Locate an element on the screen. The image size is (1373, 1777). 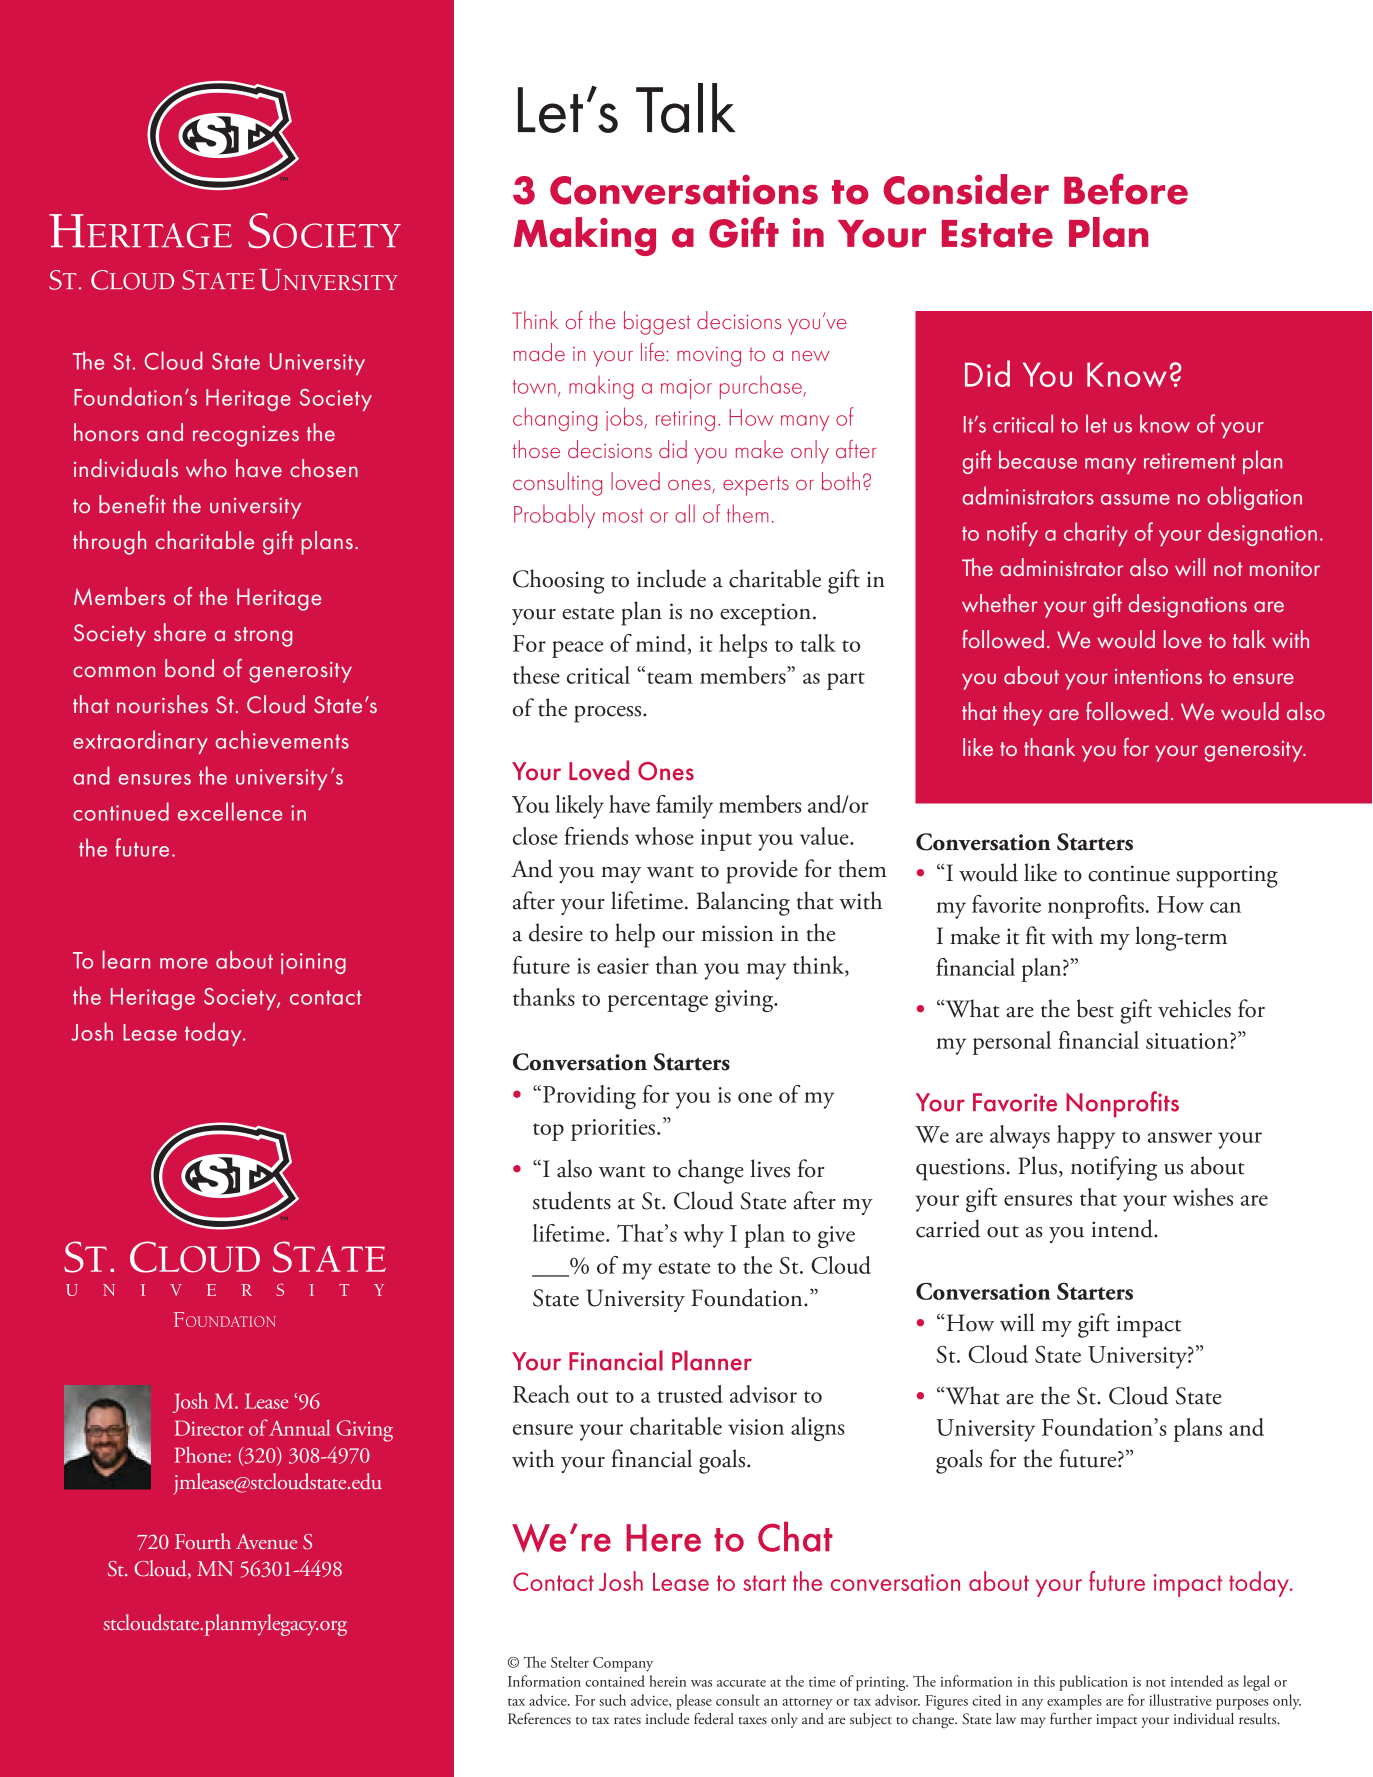
biggest is located at coordinates (657, 323).
